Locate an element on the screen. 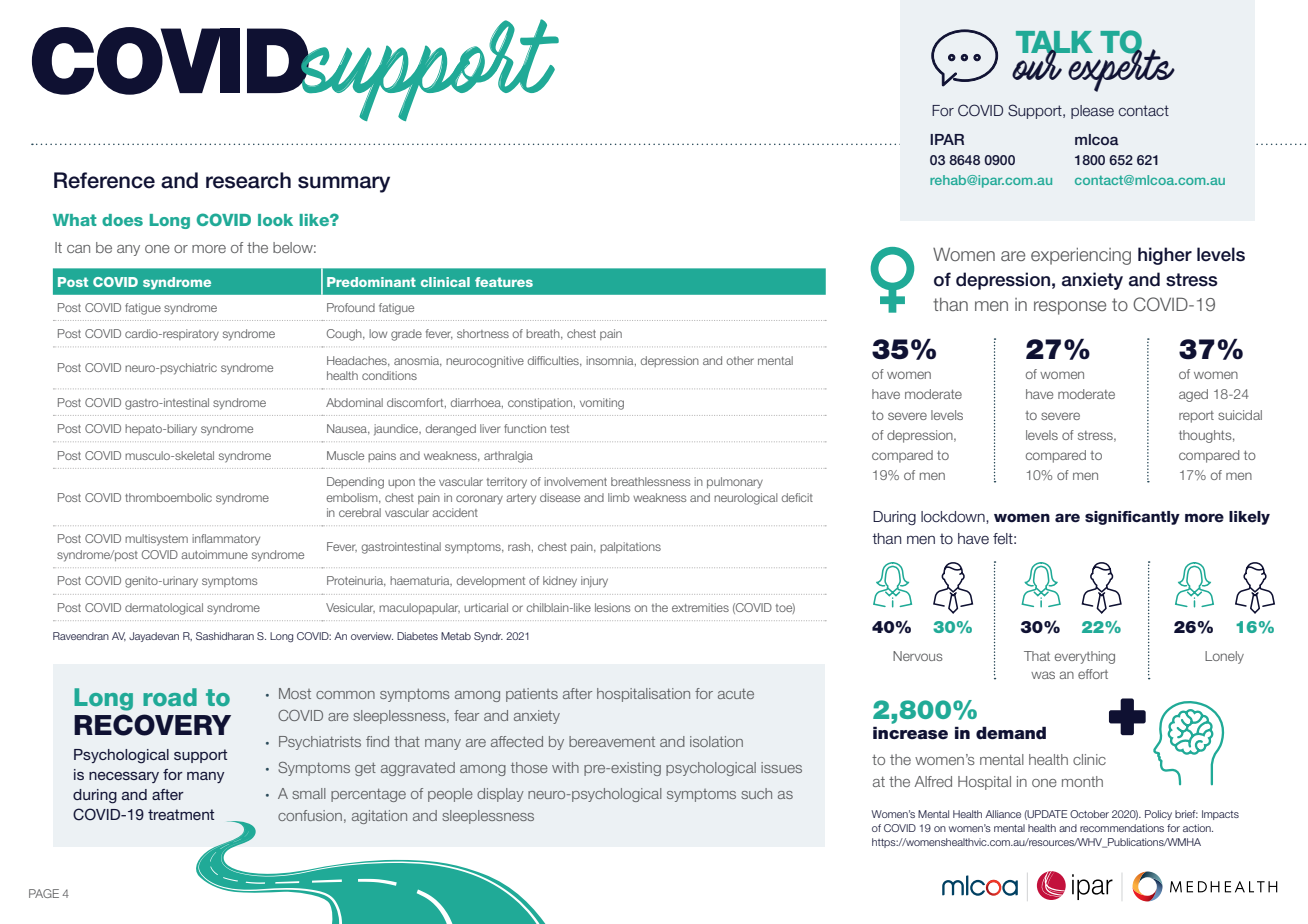 Image resolution: width=1308 pixels, height=924 pixels. TALK is located at coordinates (1054, 43).
